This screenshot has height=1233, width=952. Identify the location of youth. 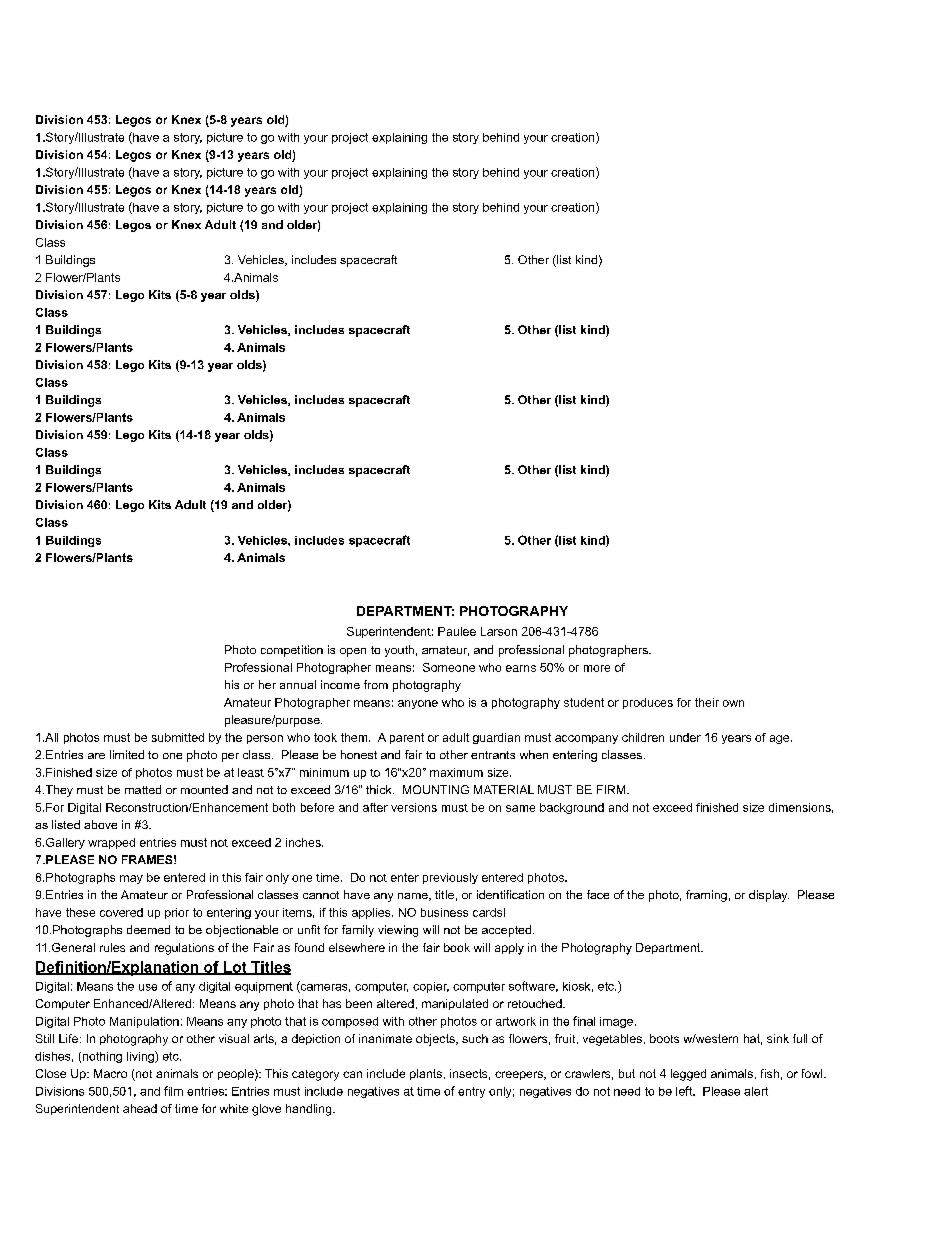
(399, 651).
